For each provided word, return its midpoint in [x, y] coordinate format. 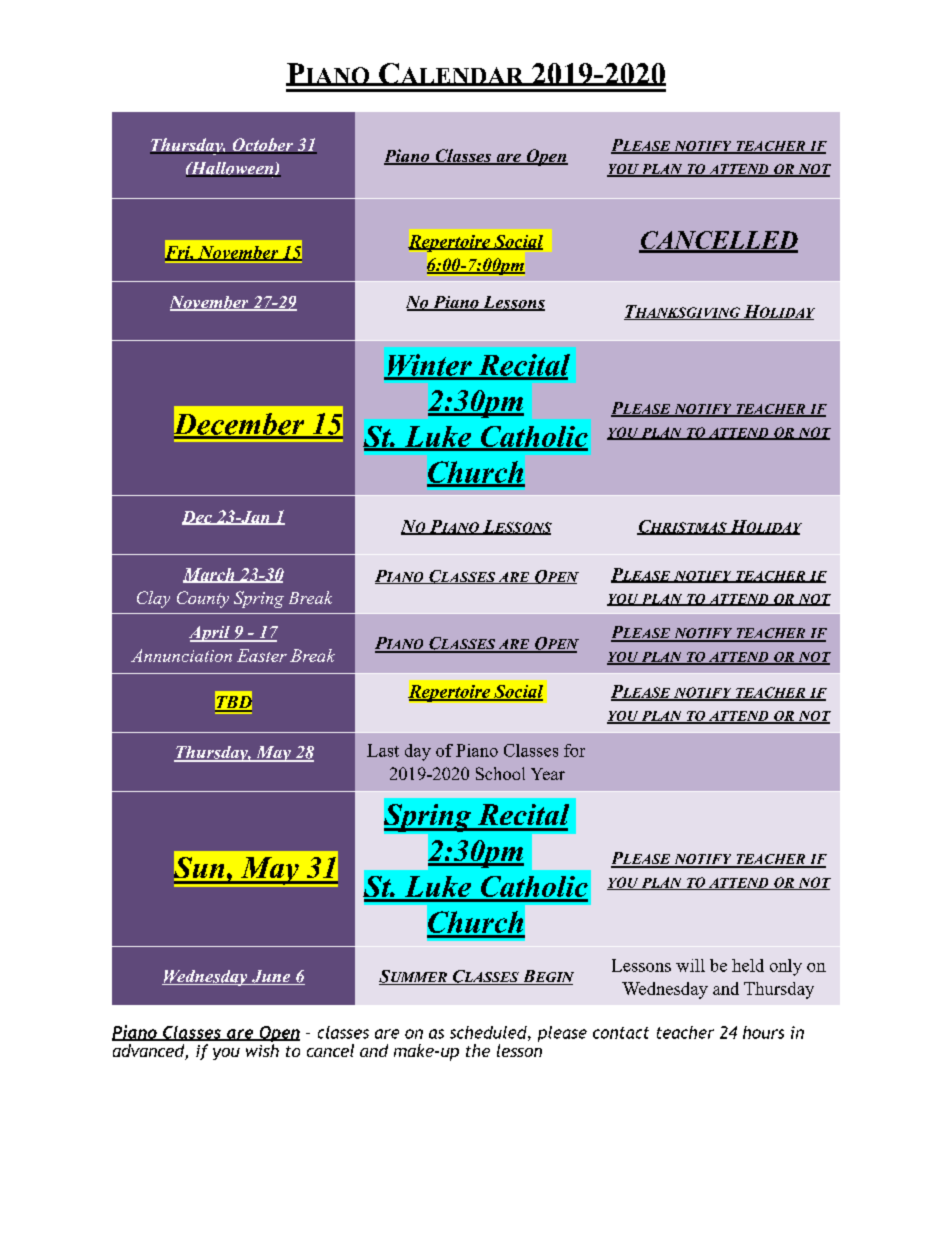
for [574, 750]
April [210, 634]
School [500, 773]
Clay [153, 599]
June [271, 977]
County [203, 599]
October [262, 146]
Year [548, 774]
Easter [262, 655]
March [210, 575]
